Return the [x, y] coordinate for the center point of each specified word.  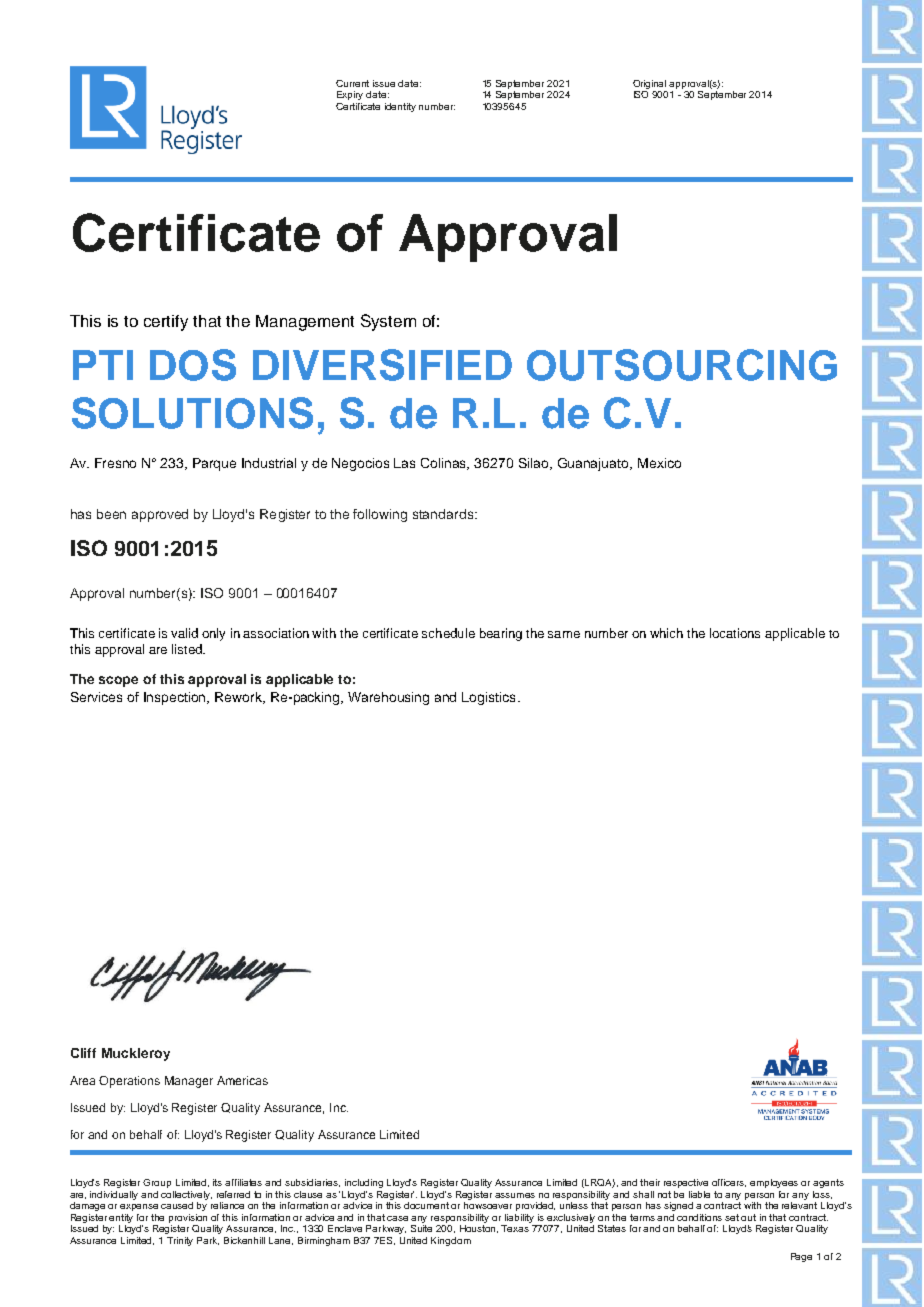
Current [352, 83]
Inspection [176, 698]
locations [735, 633]
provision [188, 1218]
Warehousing [388, 698]
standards [444, 514]
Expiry [350, 95]
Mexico [659, 463]
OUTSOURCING [682, 365]
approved [160, 515]
